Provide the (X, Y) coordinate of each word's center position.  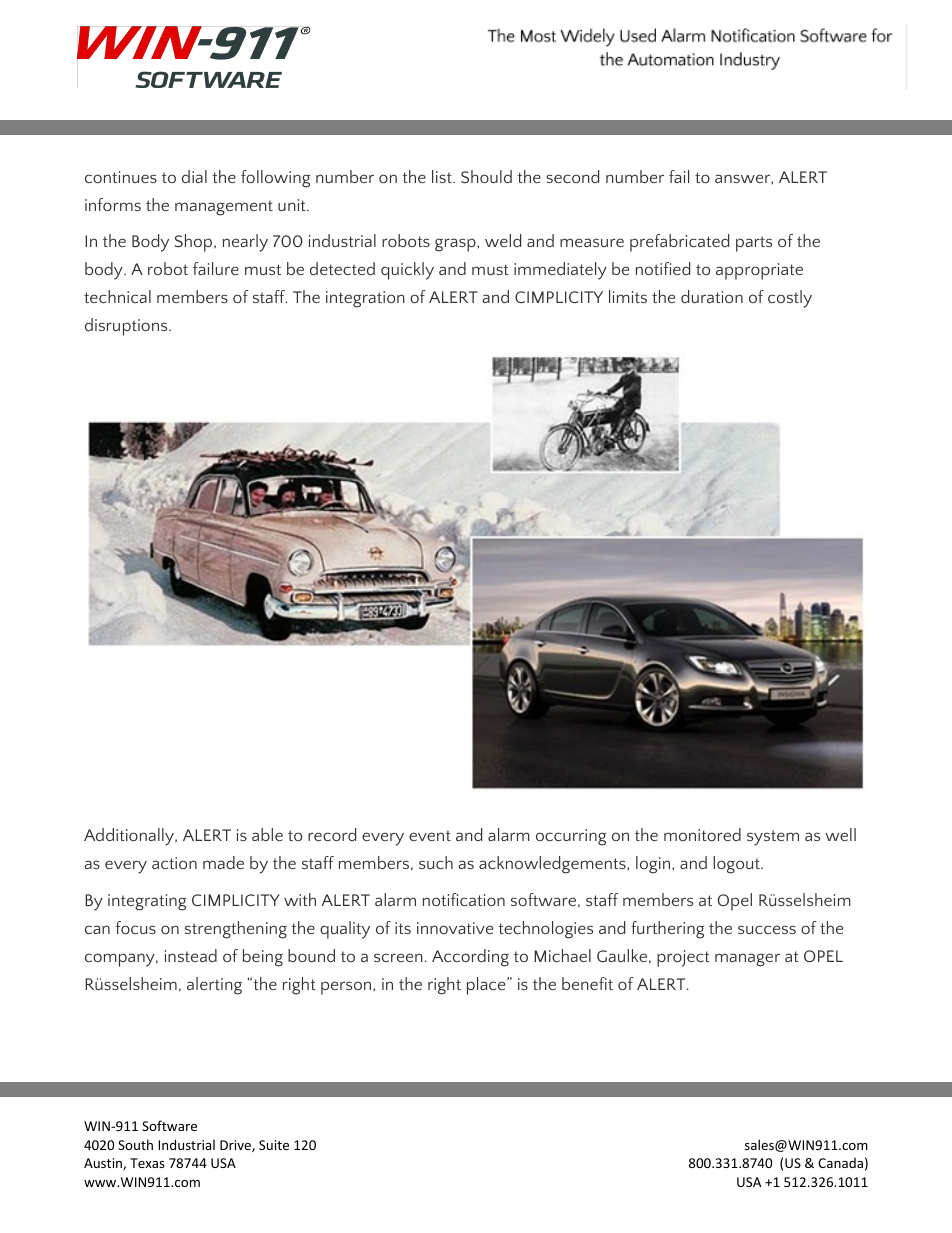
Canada (840, 1163)
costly (790, 299)
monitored (702, 834)
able (267, 834)
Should (486, 176)
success (767, 929)
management (224, 208)
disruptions (127, 327)
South (135, 1144)
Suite (274, 1145)
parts (754, 244)
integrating (147, 902)
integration (365, 299)
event (430, 835)
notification (464, 899)
